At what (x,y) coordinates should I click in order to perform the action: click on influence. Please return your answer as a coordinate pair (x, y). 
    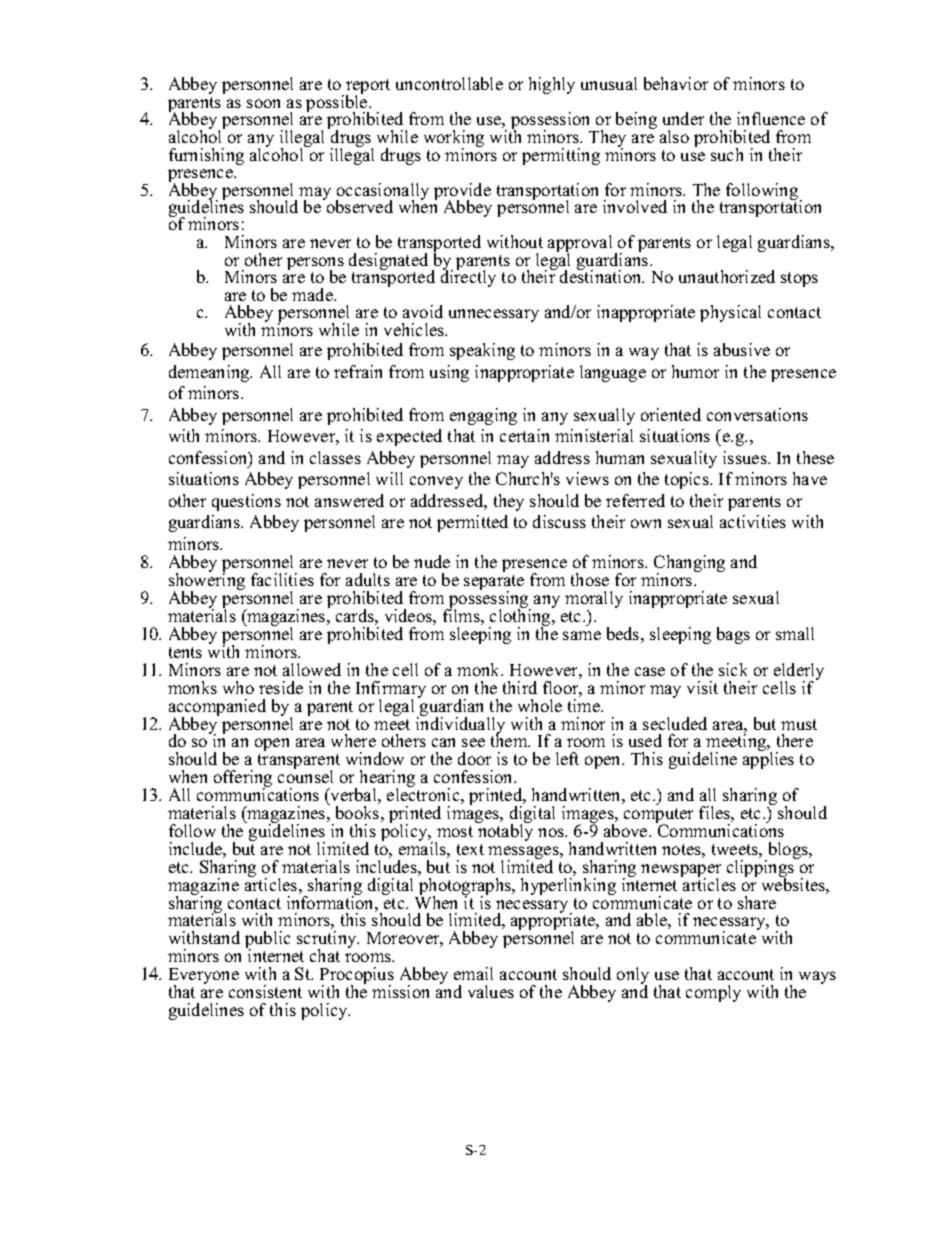
    Looking at the image, I should click on (771, 118).
